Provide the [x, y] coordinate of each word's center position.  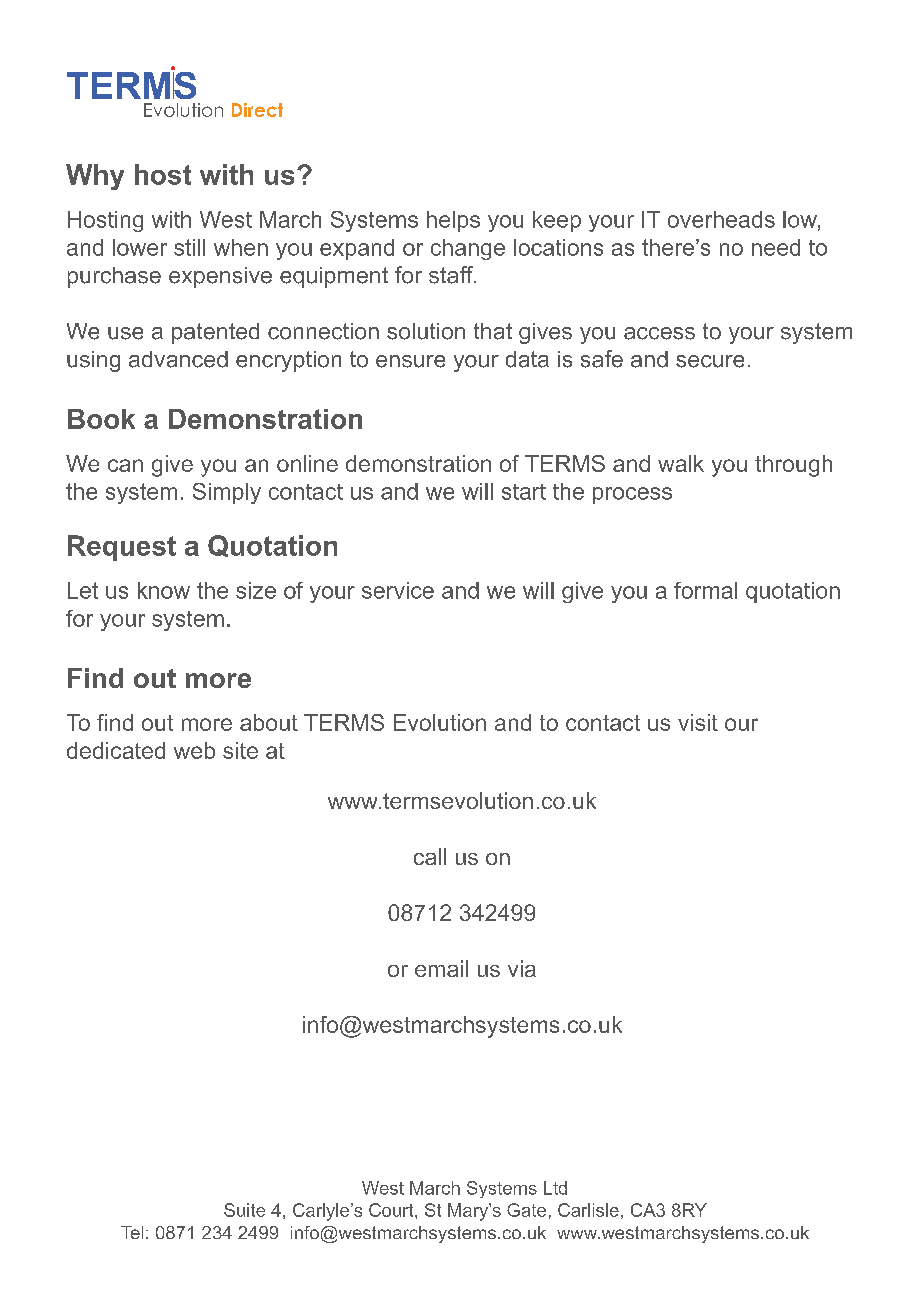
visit [698, 722]
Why [95, 177]
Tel [132, 1232]
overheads [721, 219]
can [125, 465]
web [194, 750]
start [524, 492]
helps [453, 221]
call [430, 856]
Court [392, 1210]
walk [681, 463]
